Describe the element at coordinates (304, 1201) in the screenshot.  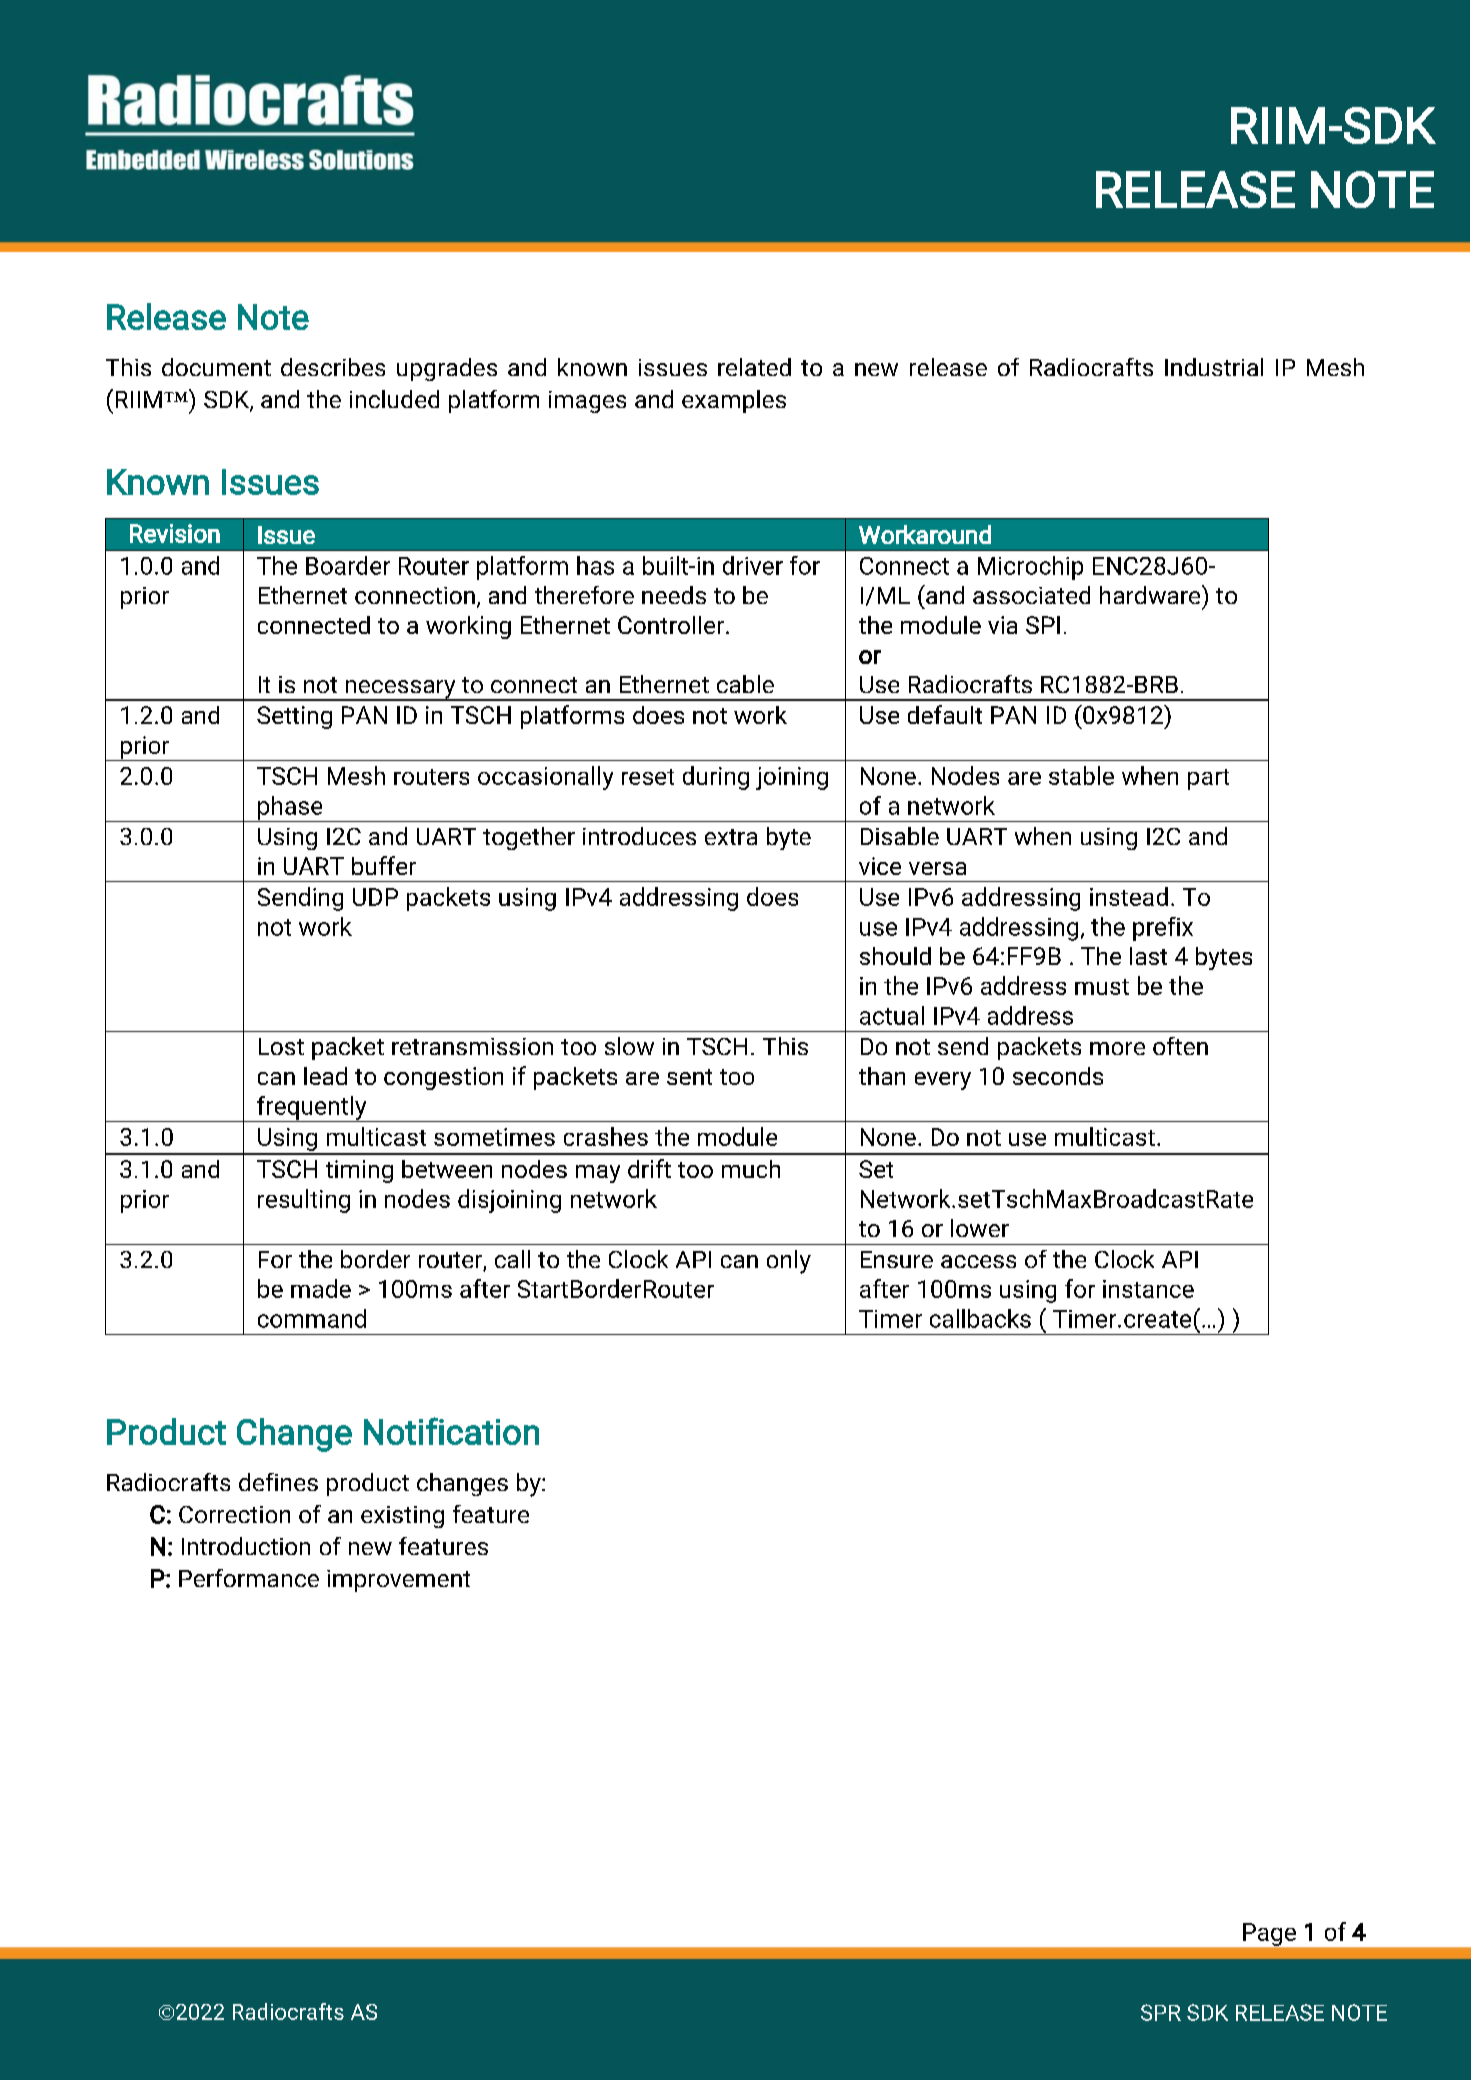
I see `resulting` at that location.
